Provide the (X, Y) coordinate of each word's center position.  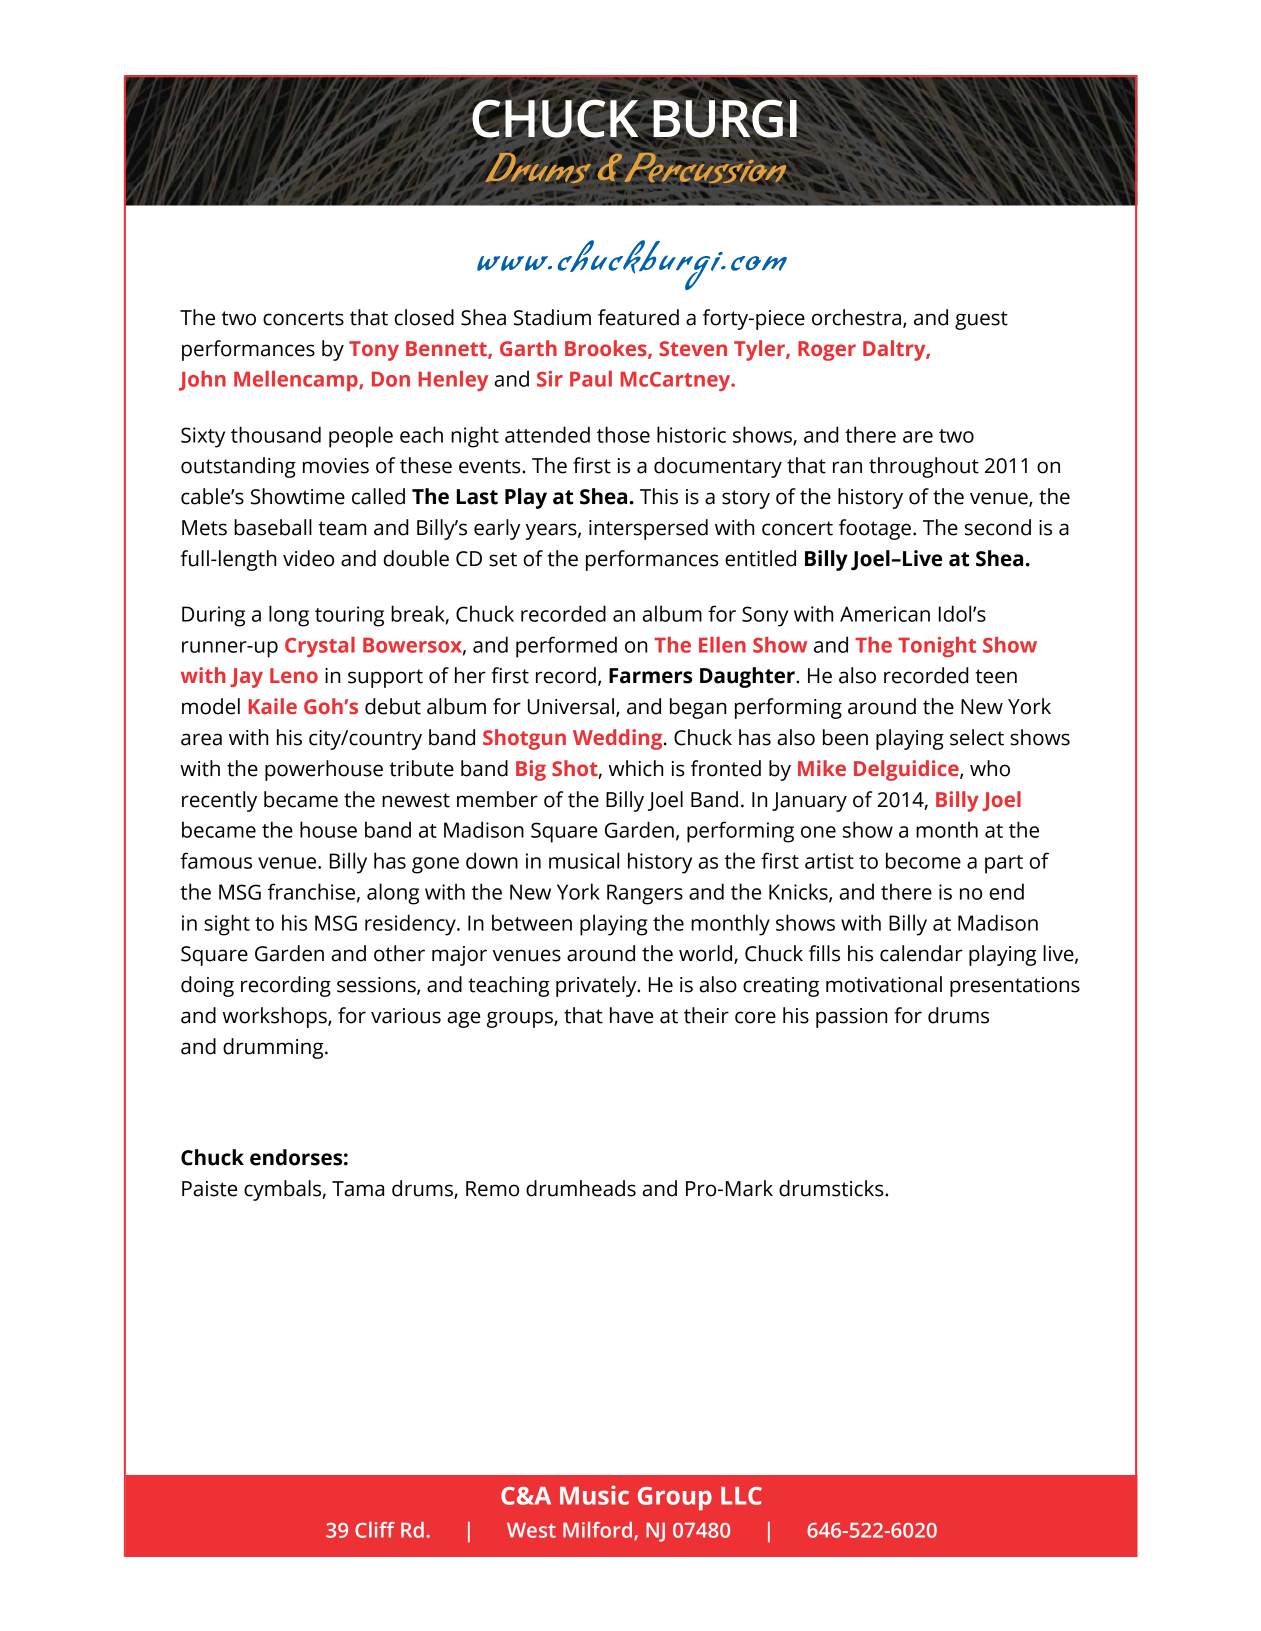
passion (851, 1018)
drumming (274, 1048)
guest (981, 320)
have (631, 1015)
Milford (599, 1531)
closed (424, 317)
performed (566, 647)
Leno (294, 675)
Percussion (707, 168)
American (885, 614)
